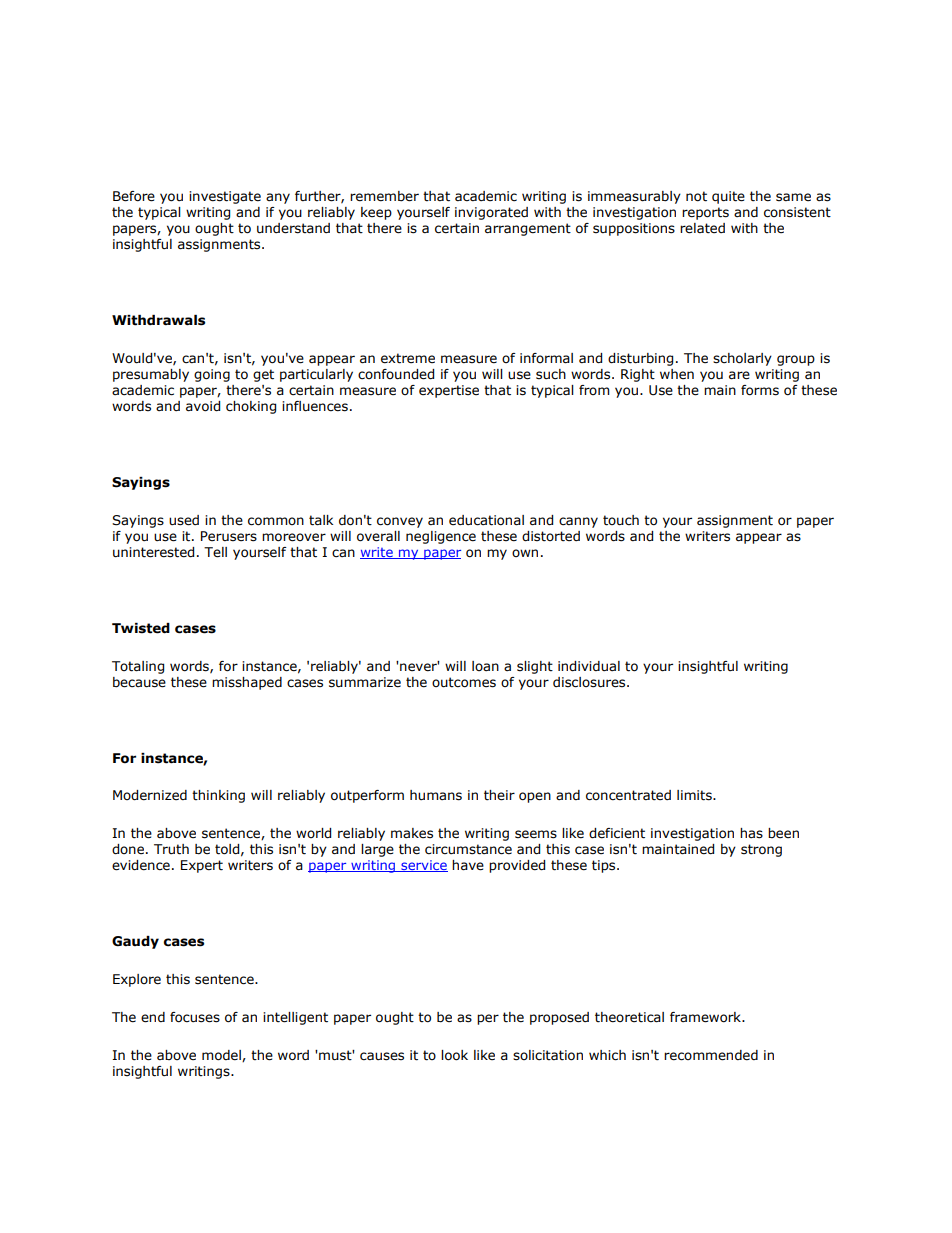 This screenshot has height=1233, width=952. I want to click on focuses, so click(195, 1017).
